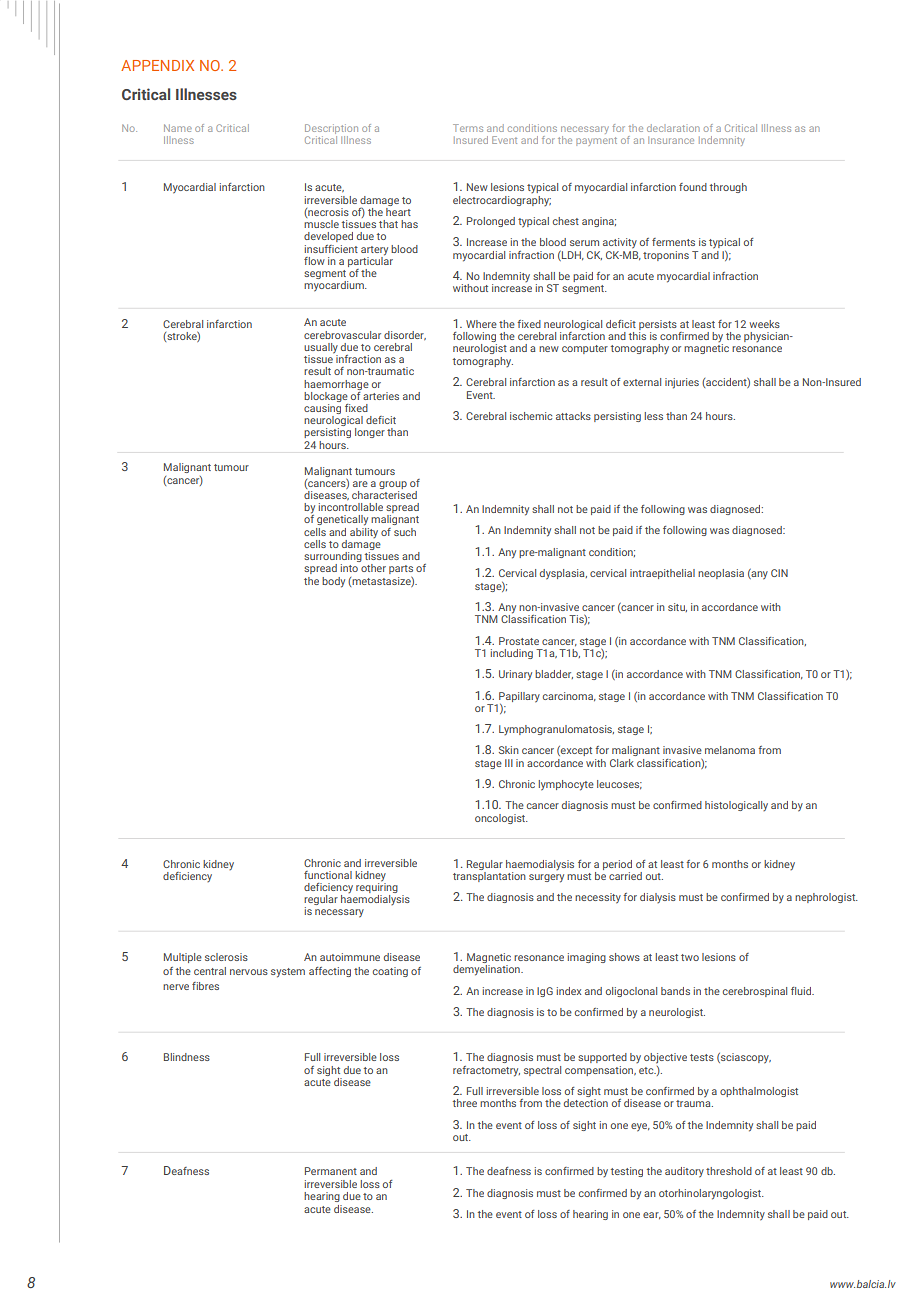 The height and width of the screenshot is (1307, 924). Describe the element at coordinates (333, 582) in the screenshot. I see `body` at that location.
